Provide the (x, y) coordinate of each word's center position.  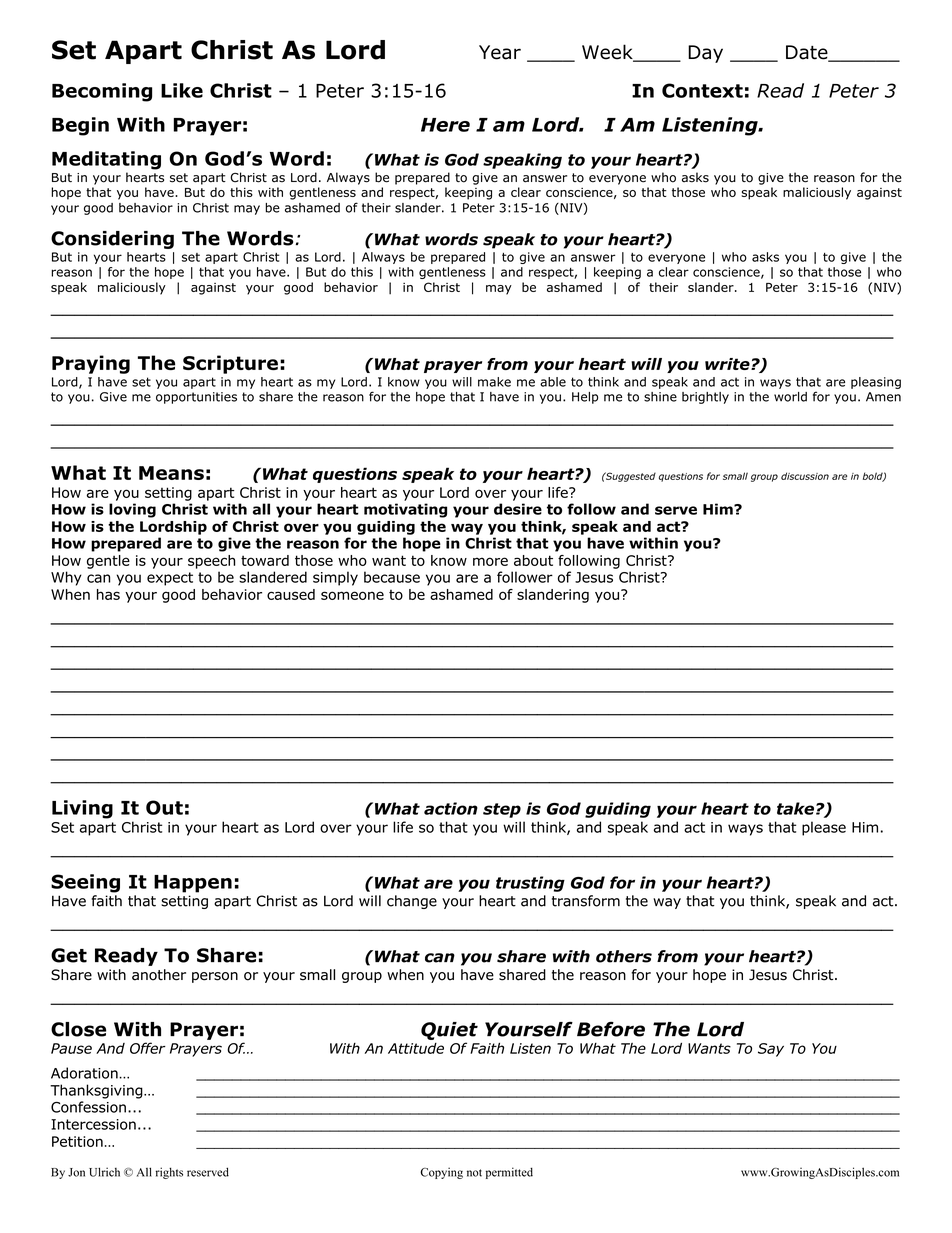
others (624, 956)
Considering (112, 240)
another (159, 975)
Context (702, 90)
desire (518, 509)
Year (500, 52)
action (451, 808)
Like (182, 90)
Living (82, 809)
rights (169, 1173)
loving (132, 510)
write (728, 364)
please (824, 828)
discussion (805, 476)
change (412, 902)
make (494, 382)
